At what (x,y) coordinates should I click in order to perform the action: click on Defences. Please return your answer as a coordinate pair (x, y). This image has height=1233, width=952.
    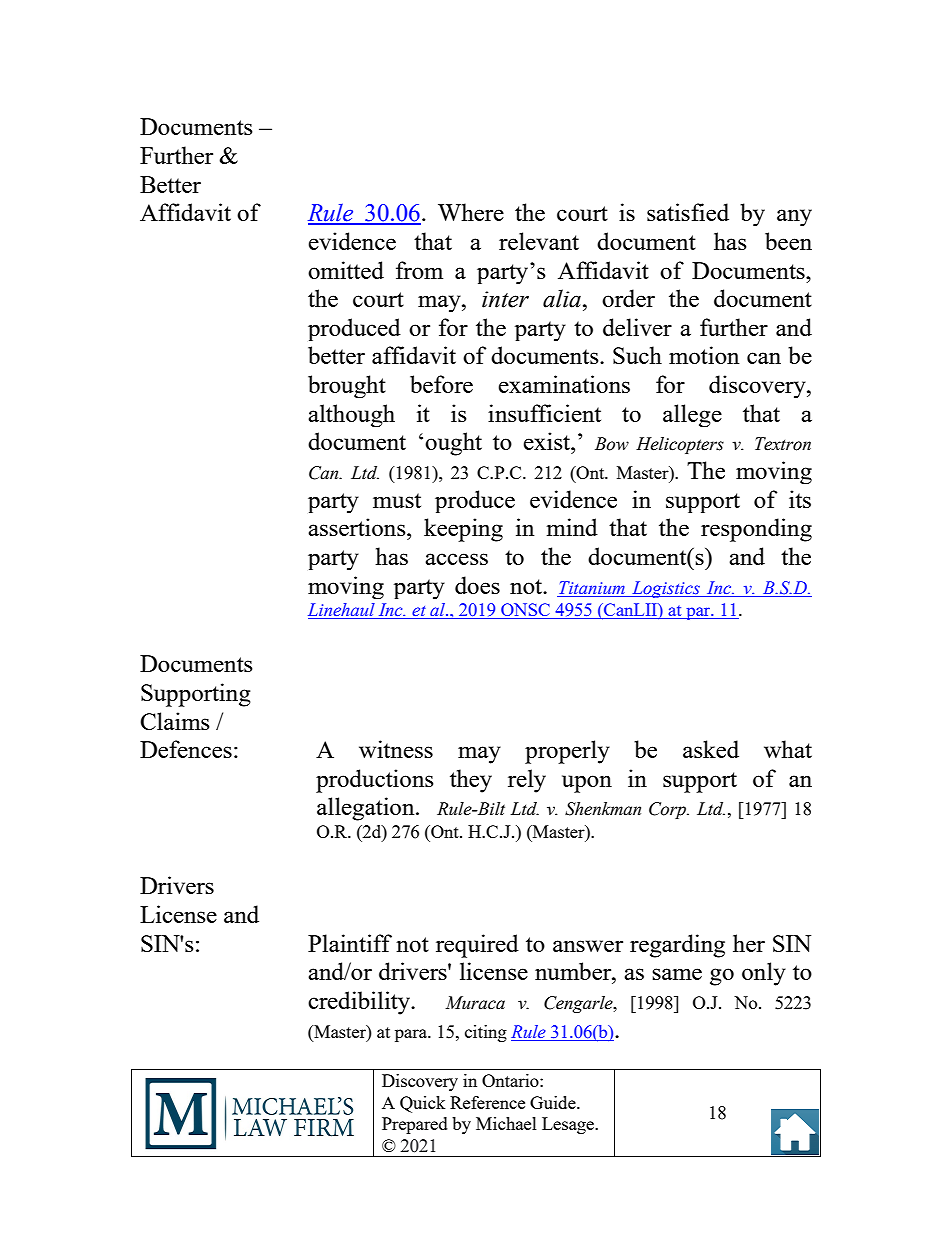
    Looking at the image, I should click on (186, 749).
